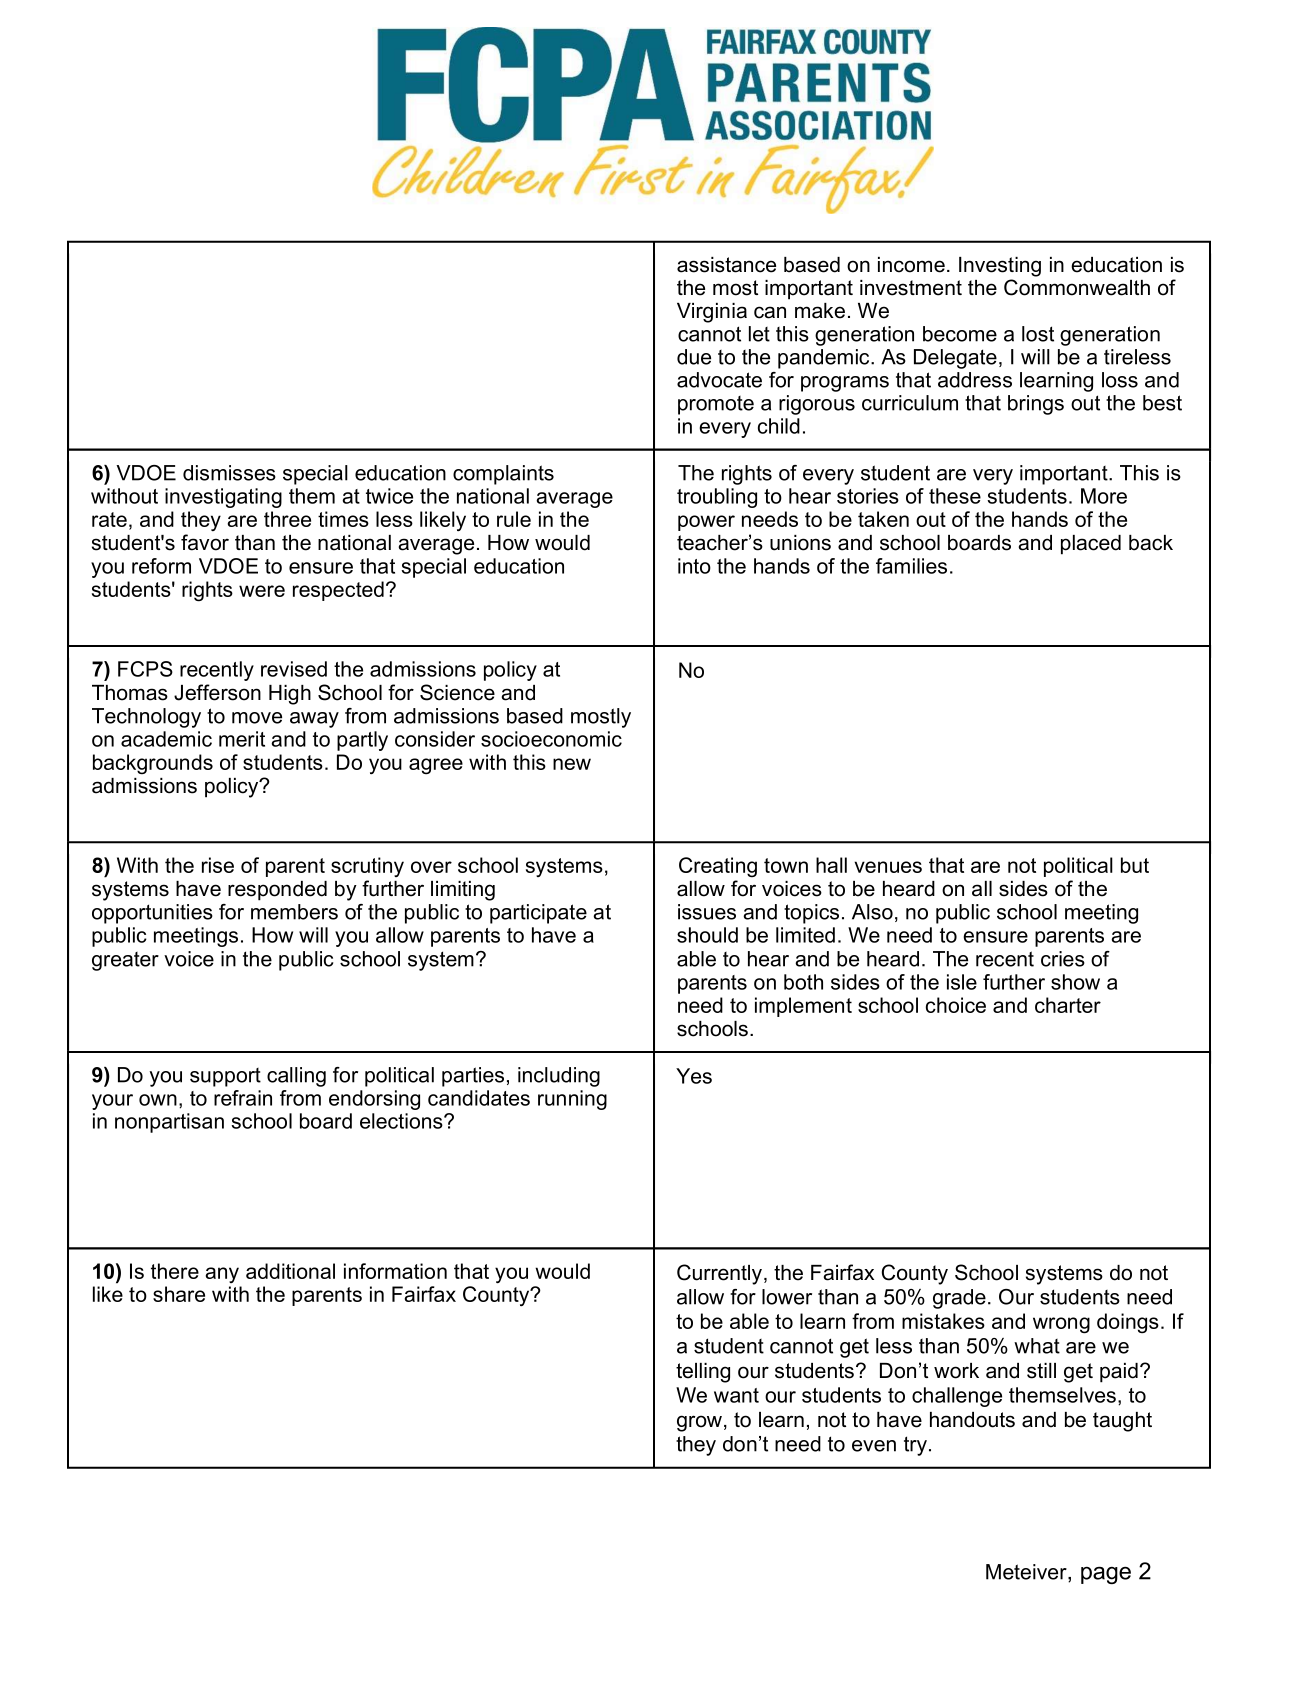 The width and height of the image is (1305, 1688). Describe the element at coordinates (179, 1294) in the image. I see `share` at that location.
